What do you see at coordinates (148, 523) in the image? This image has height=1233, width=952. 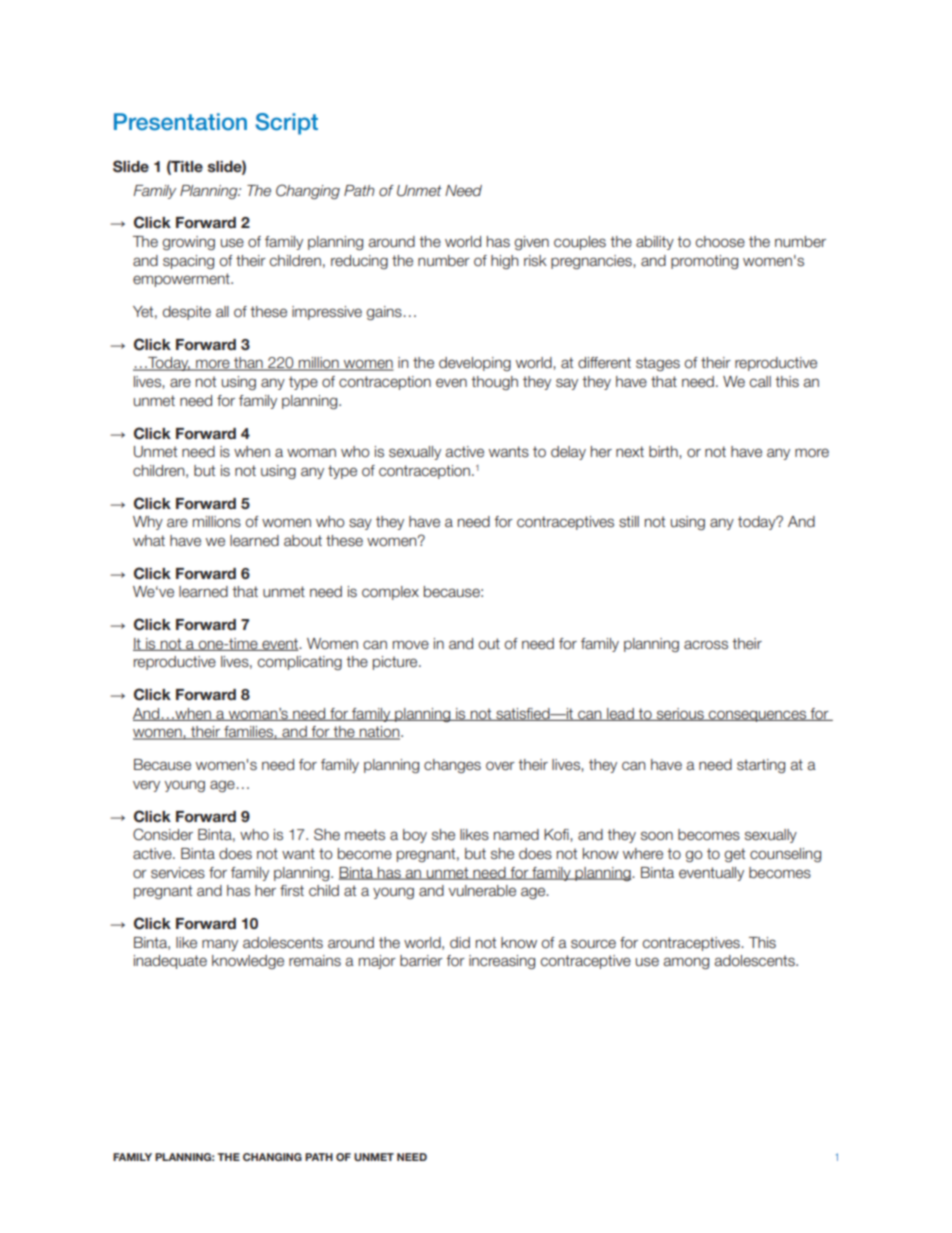 I see `Why` at bounding box center [148, 523].
